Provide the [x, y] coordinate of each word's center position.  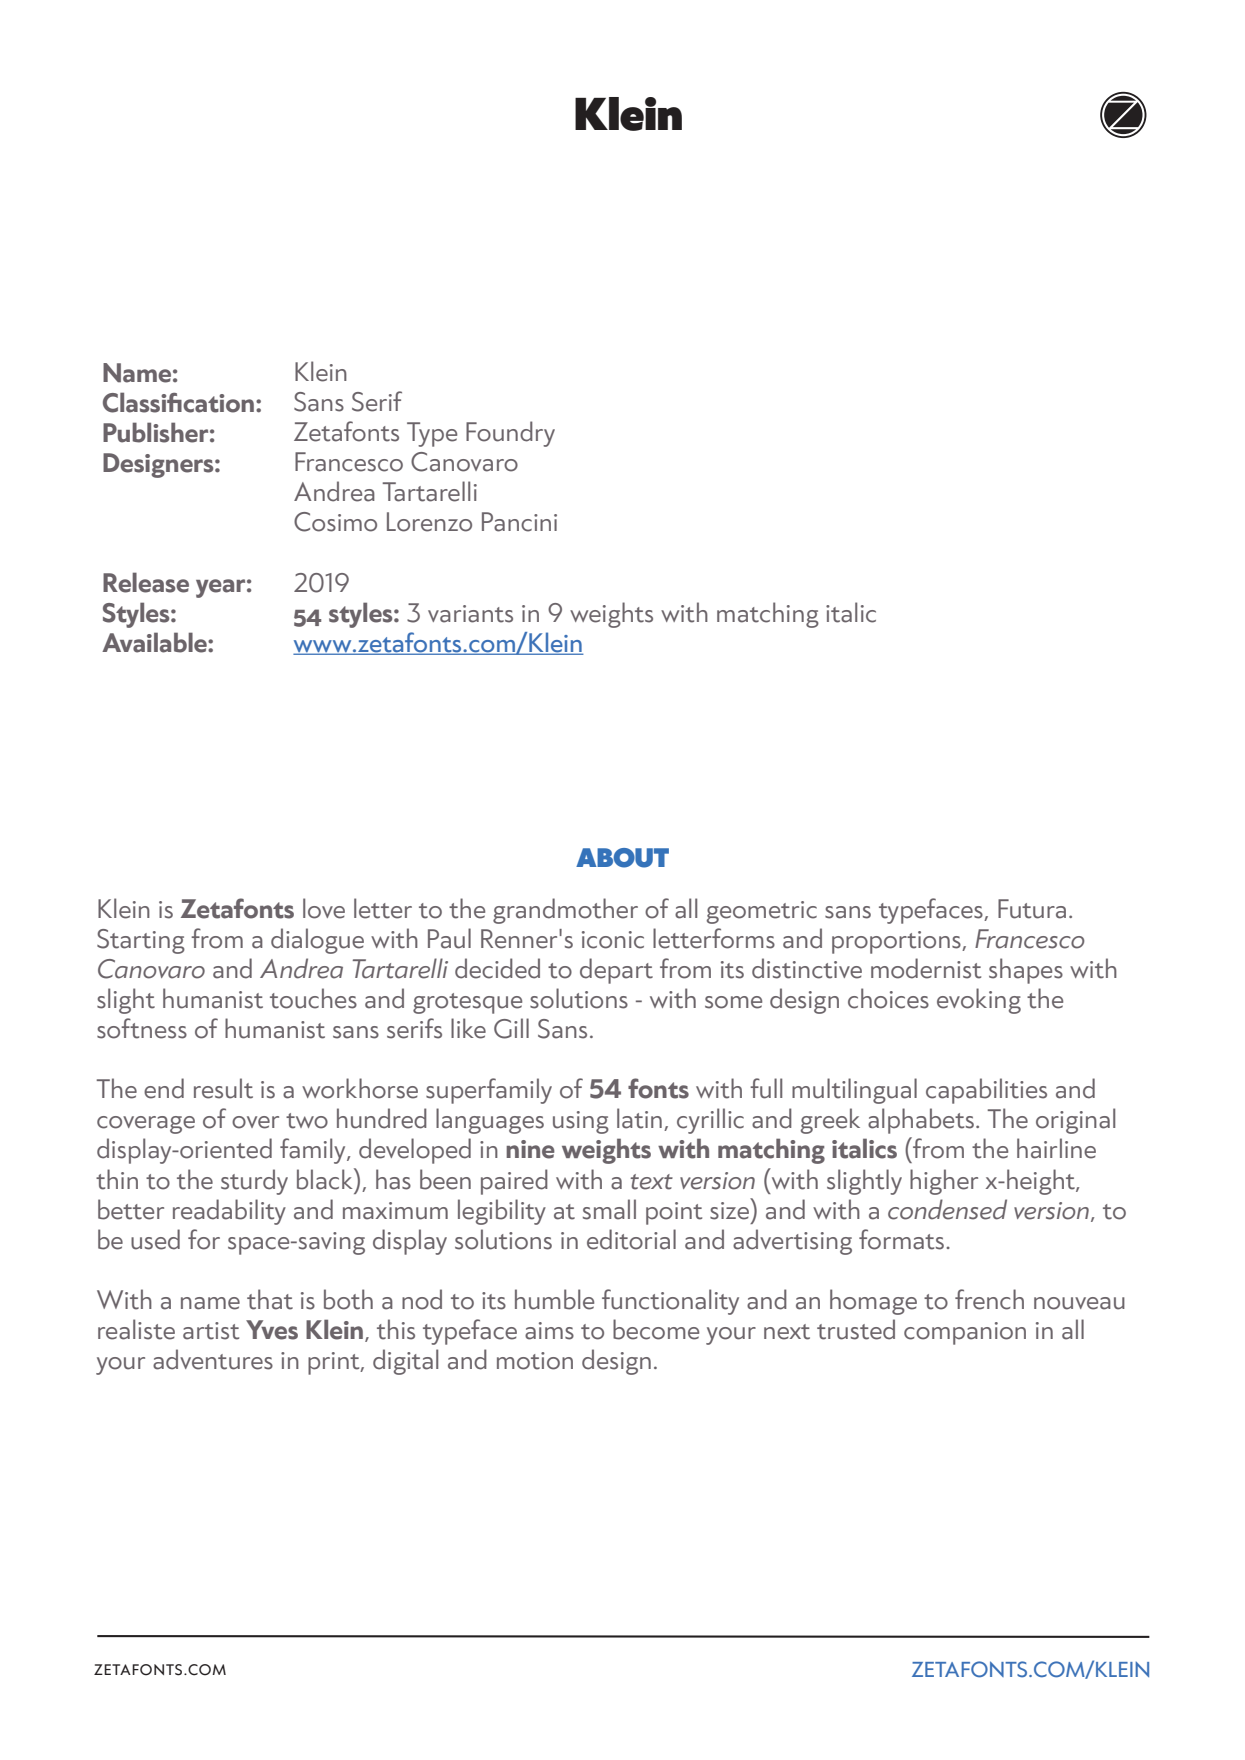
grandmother [565, 911]
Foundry [510, 434]
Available [155, 642]
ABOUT [622, 858]
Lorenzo [429, 522]
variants [470, 614]
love [324, 908]
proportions [897, 942]
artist [211, 1331]
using [581, 1122]
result [223, 1088]
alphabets [921, 1121]
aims [549, 1331]
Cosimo [335, 522]
